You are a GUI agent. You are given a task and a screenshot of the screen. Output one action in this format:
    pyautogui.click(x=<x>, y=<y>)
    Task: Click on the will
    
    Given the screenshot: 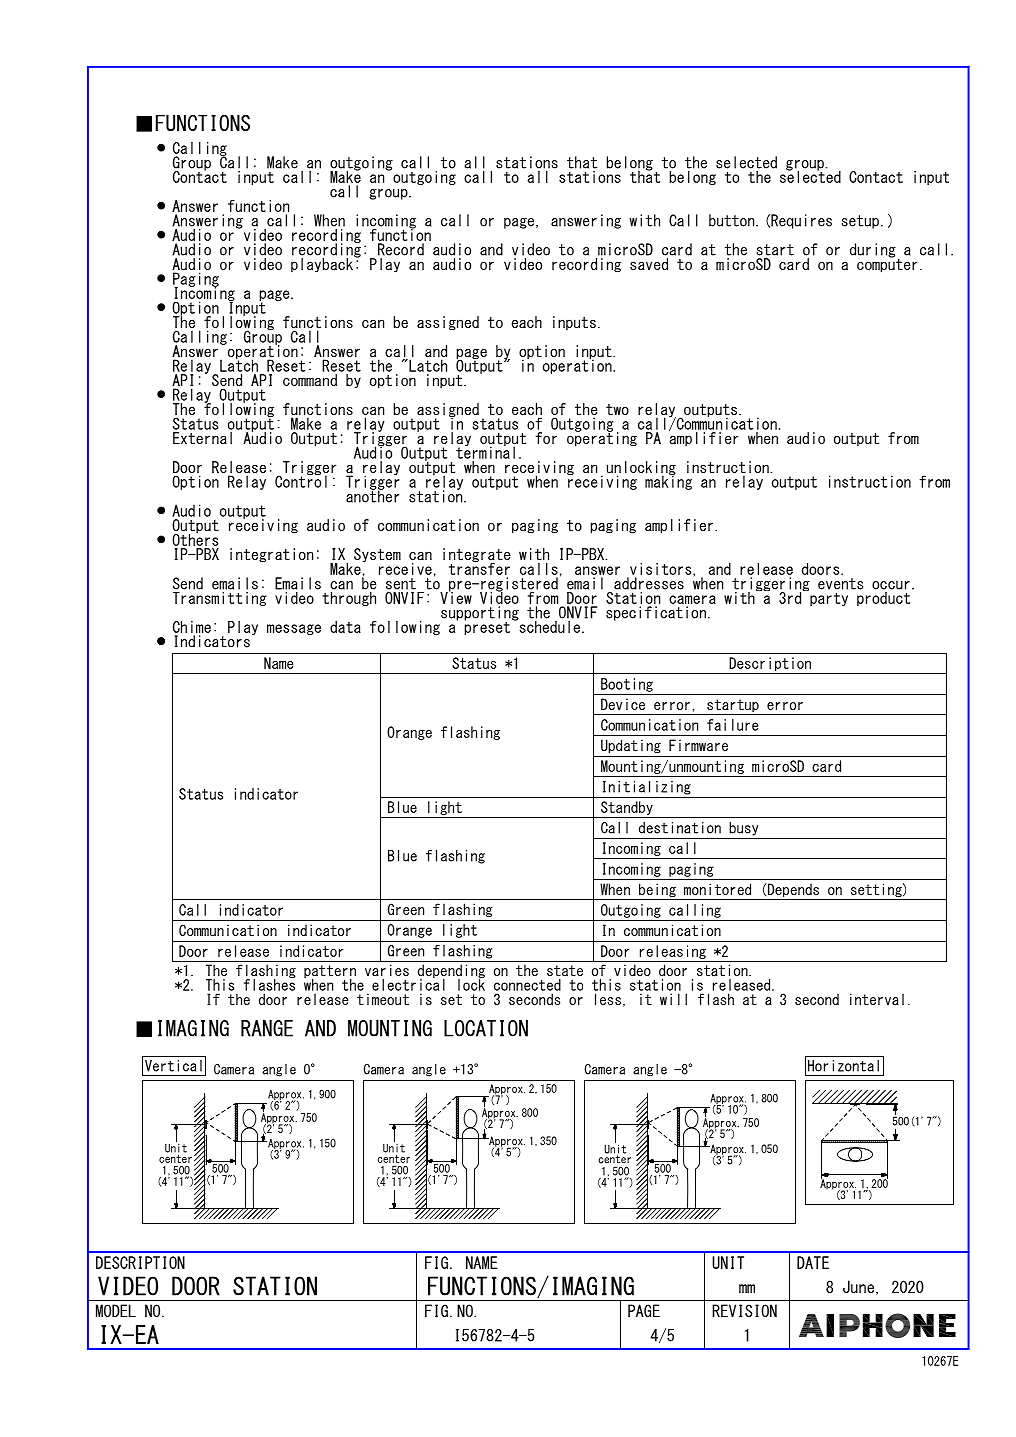 What is the action you would take?
    pyautogui.click(x=673, y=999)
